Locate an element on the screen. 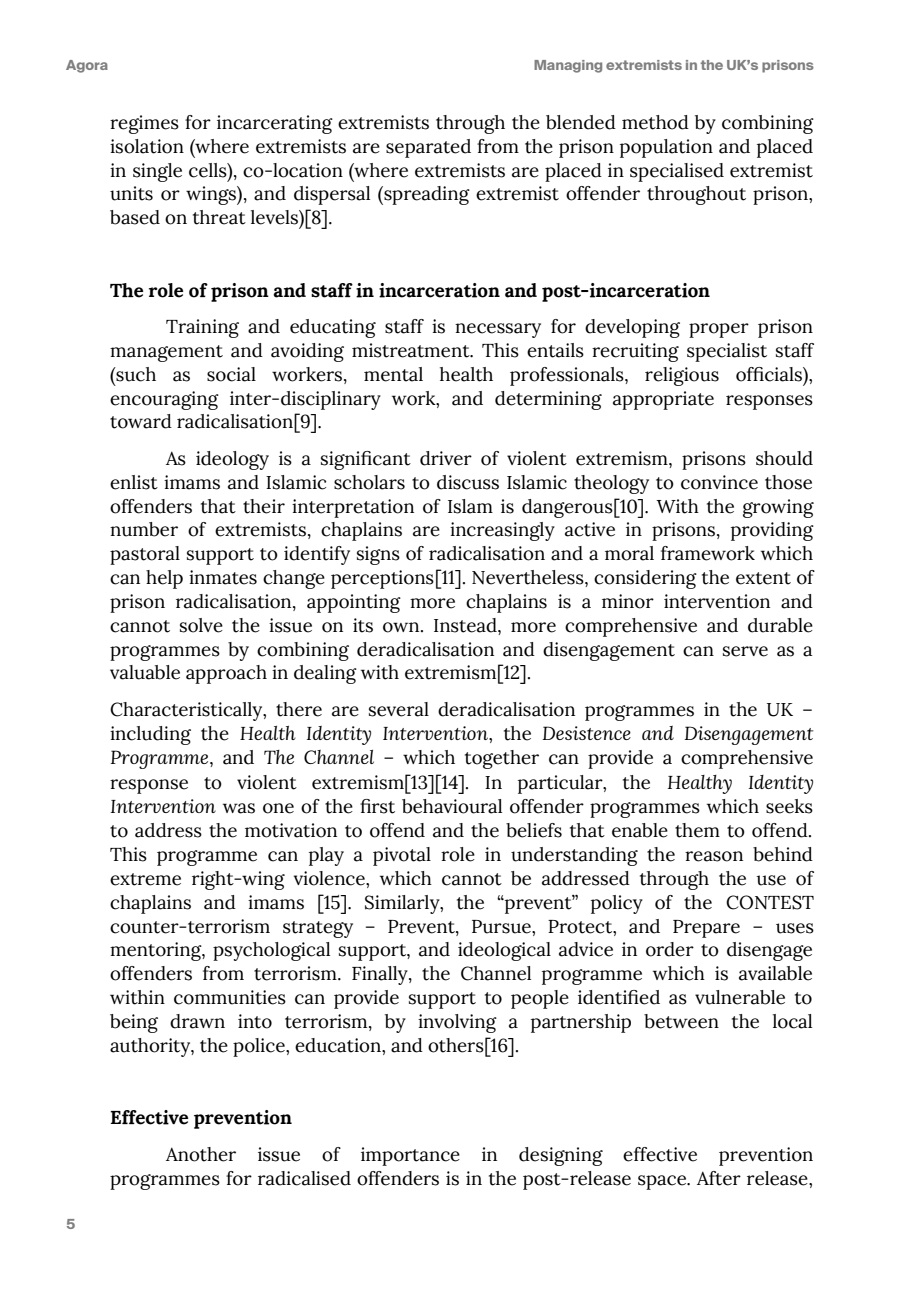 Image resolution: width=924 pixels, height=1308 pixels. serve is located at coordinates (745, 651).
